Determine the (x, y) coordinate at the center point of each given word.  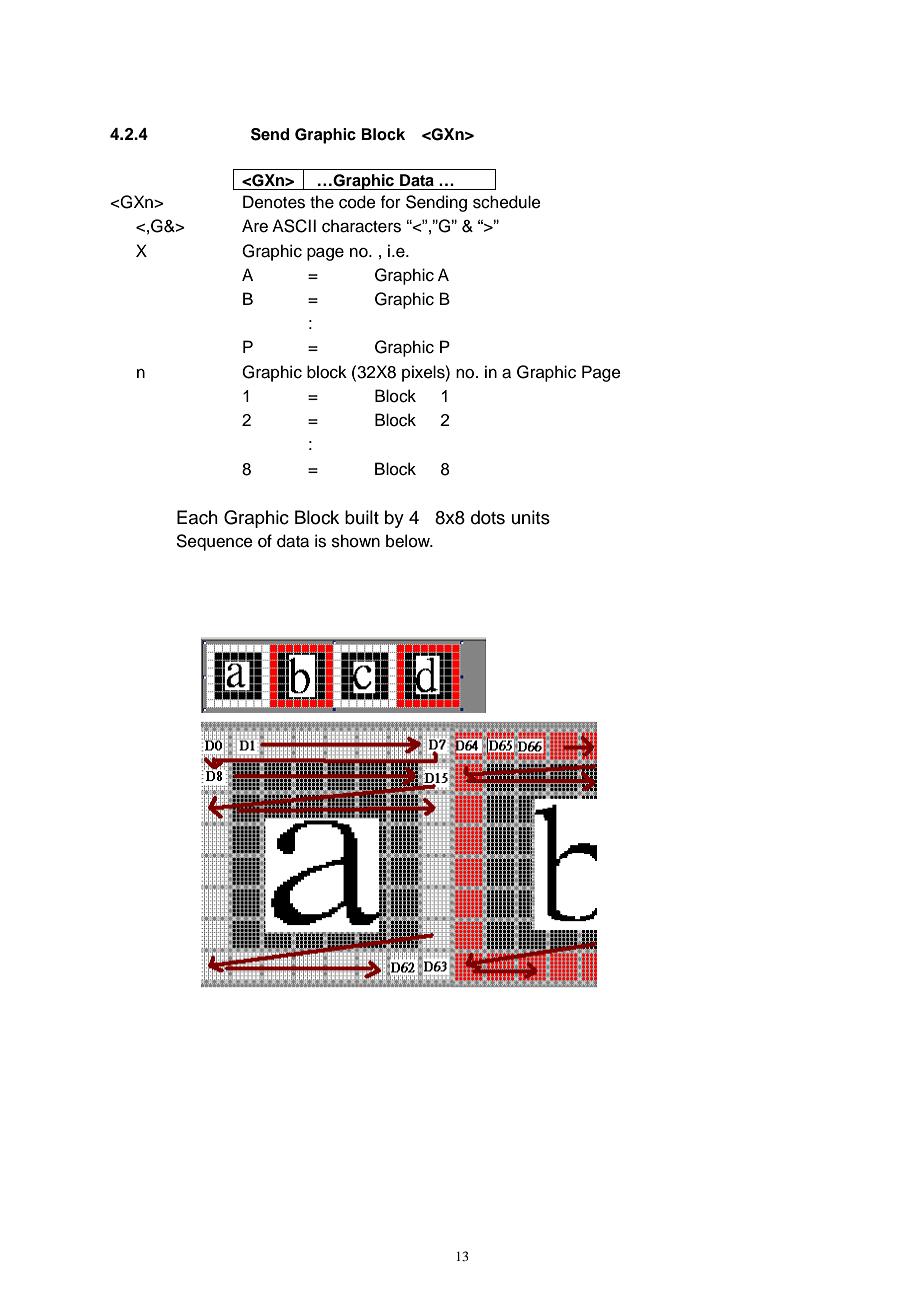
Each (197, 517)
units (531, 517)
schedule (507, 202)
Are (255, 226)
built (362, 517)
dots (488, 517)
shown (356, 541)
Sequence (215, 542)
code (357, 202)
